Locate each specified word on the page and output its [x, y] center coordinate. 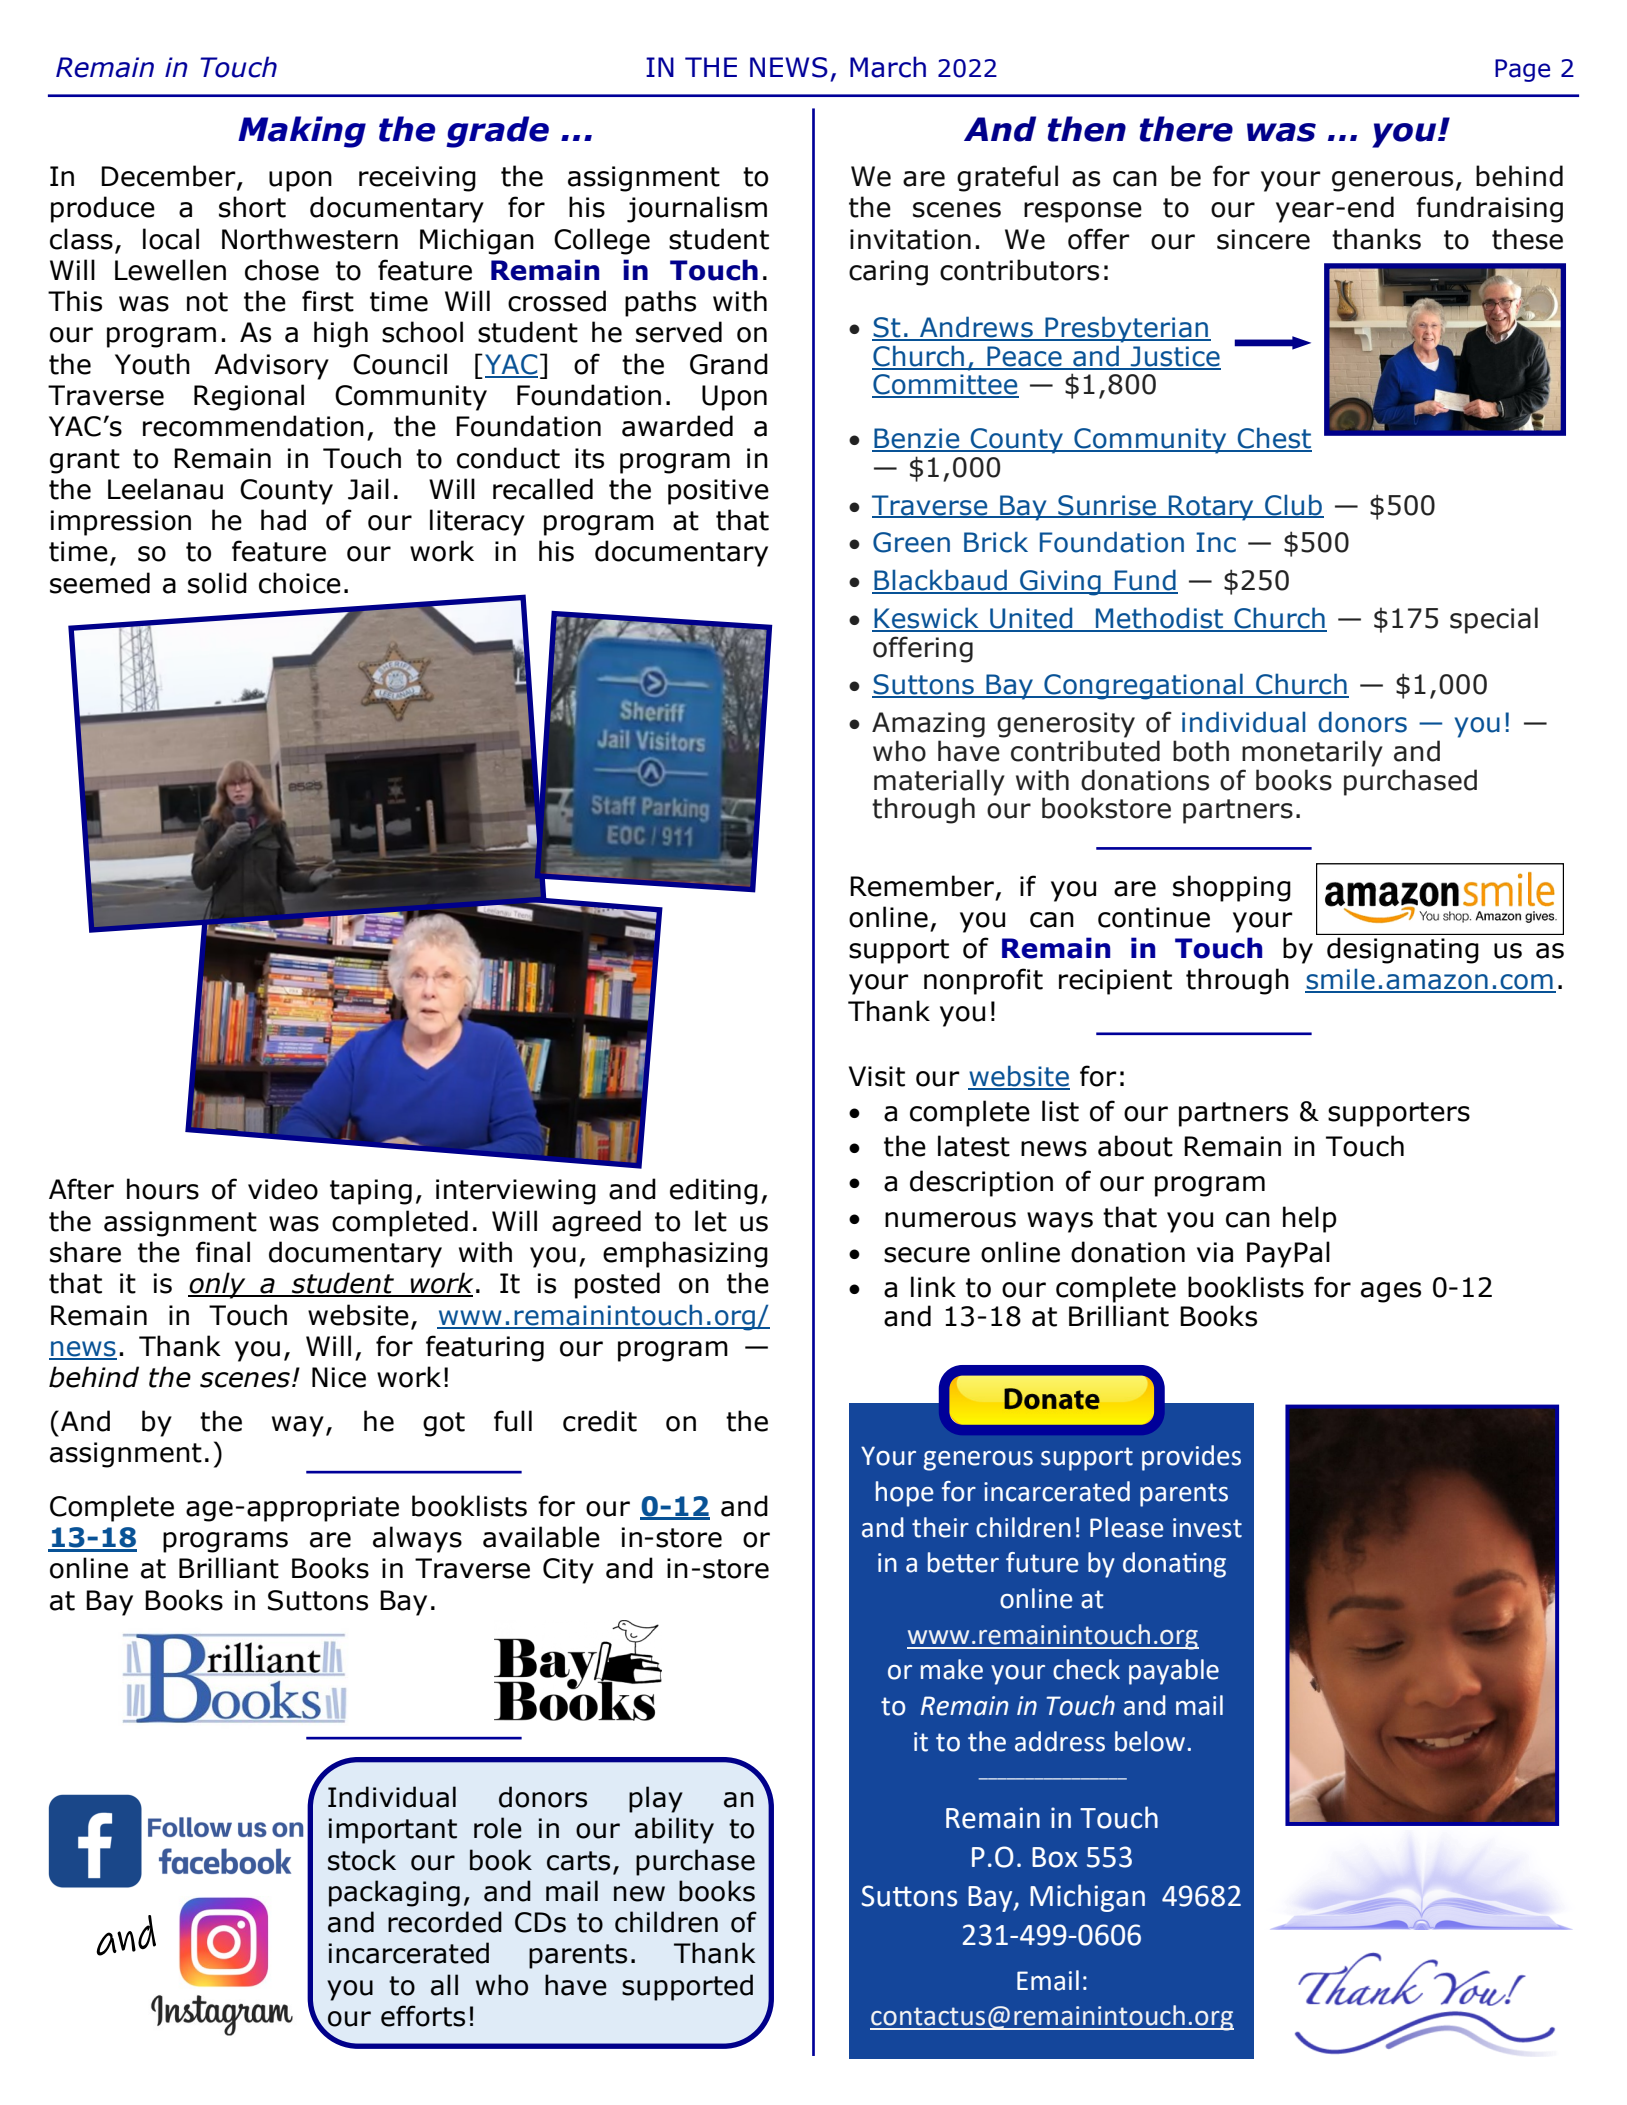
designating [1402, 950]
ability [674, 1830]
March [888, 67]
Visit [877, 1076]
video [283, 1189]
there [1186, 129]
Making [302, 132]
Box [1055, 1857]
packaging [394, 1893]
